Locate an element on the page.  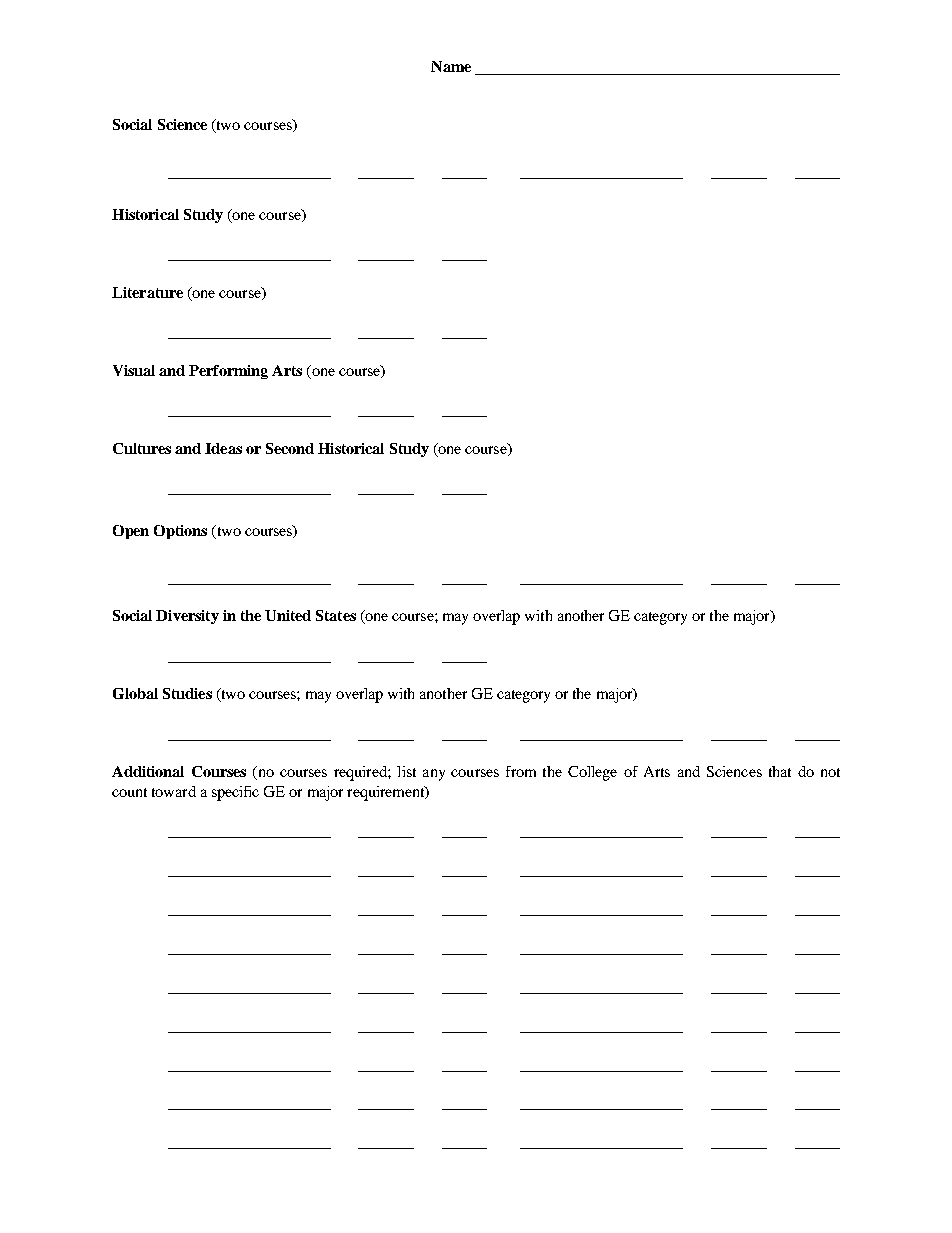
College is located at coordinates (592, 773).
